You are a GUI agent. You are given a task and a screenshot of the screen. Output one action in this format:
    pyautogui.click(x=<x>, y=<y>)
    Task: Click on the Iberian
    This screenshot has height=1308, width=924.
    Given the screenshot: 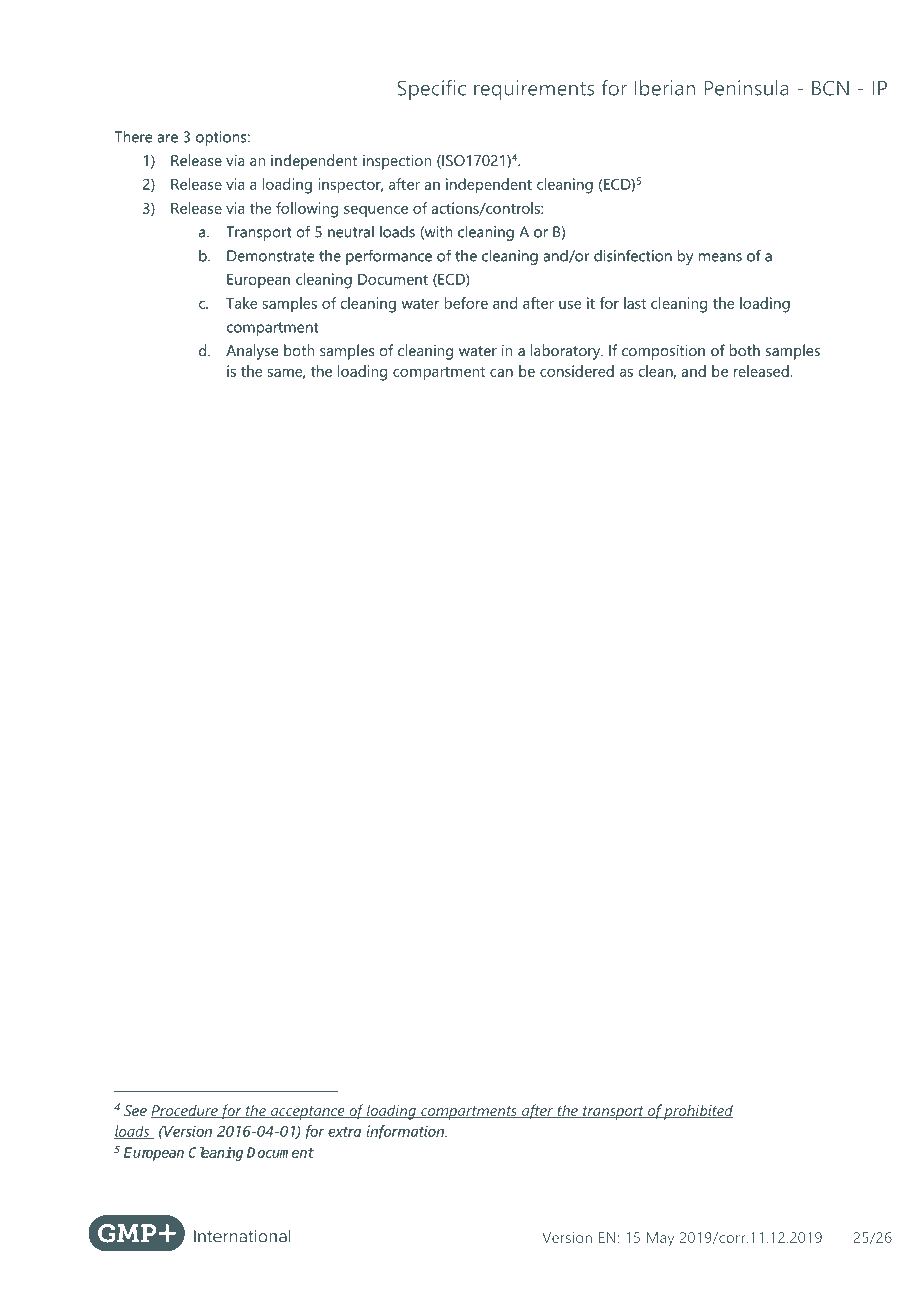 What is the action you would take?
    pyautogui.click(x=665, y=88)
